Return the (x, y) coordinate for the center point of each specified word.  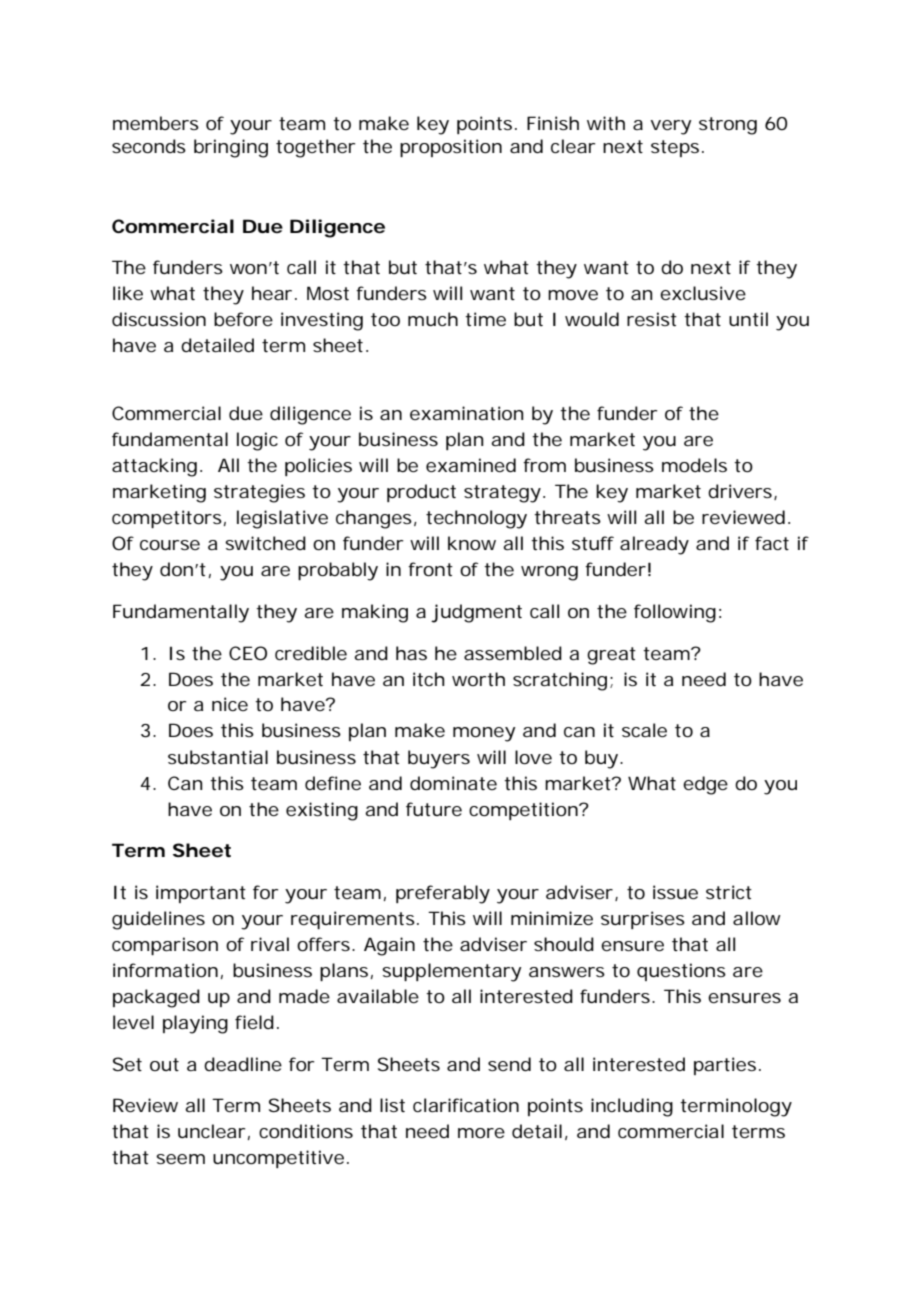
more (481, 1133)
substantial (218, 757)
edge (705, 785)
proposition (451, 148)
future (434, 809)
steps (675, 148)
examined (471, 465)
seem (180, 1159)
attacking (154, 467)
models (694, 465)
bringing (231, 148)
